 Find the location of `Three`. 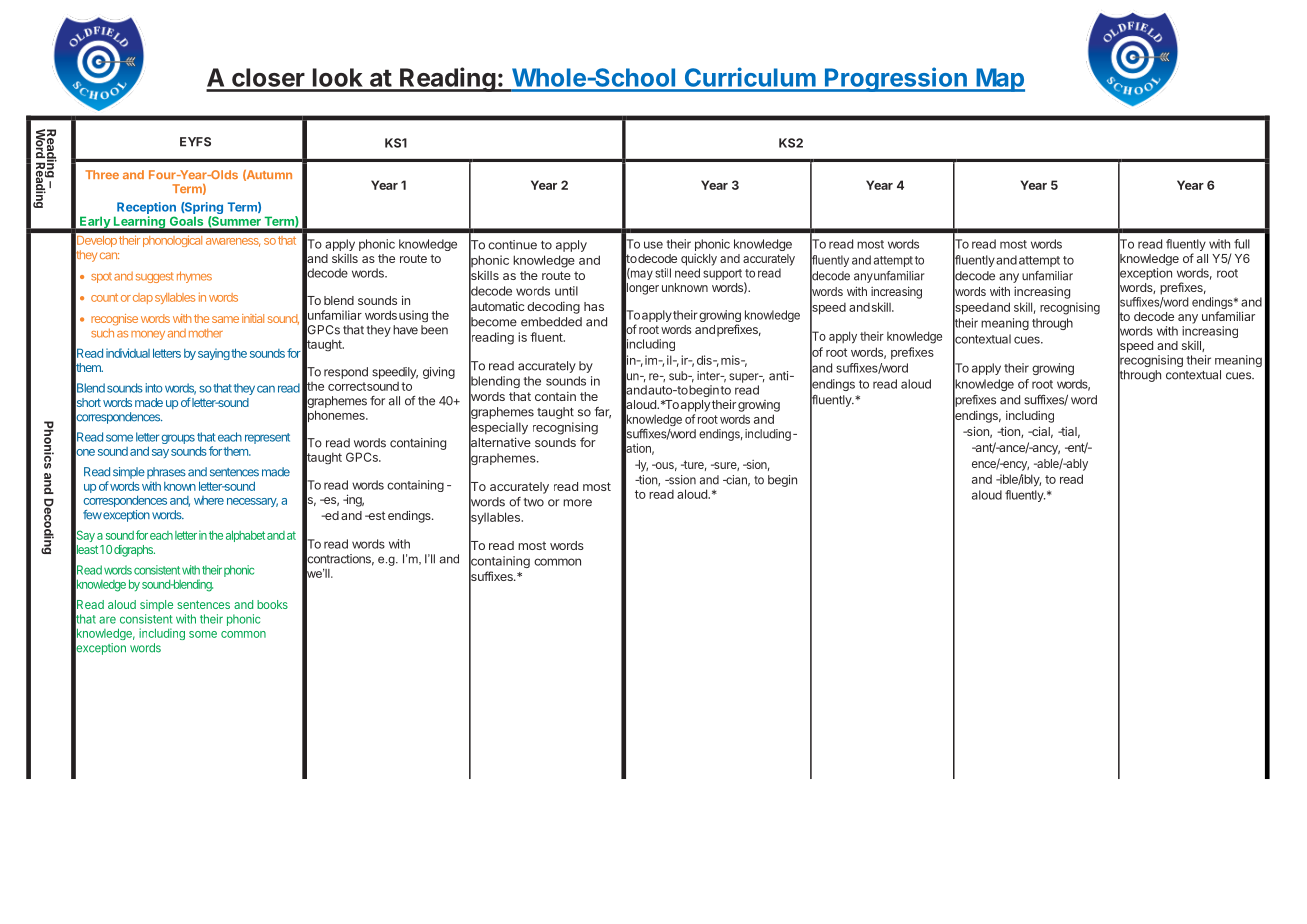

Three is located at coordinates (102, 174).
